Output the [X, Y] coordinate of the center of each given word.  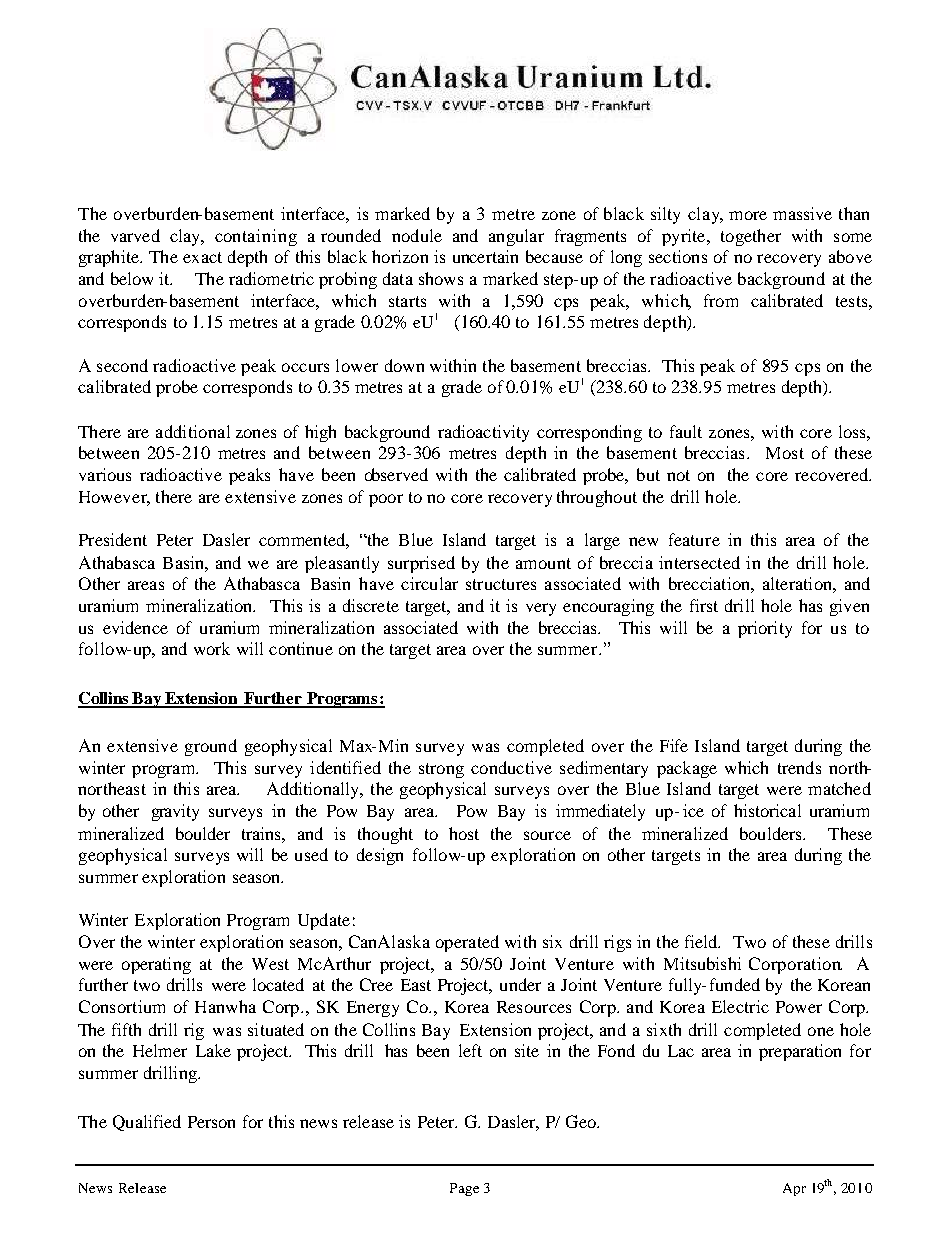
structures [501, 584]
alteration [798, 583]
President [113, 539]
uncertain [485, 256]
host [464, 833]
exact [202, 257]
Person [211, 1122]
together [751, 237]
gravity [175, 812]
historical [767, 810]
